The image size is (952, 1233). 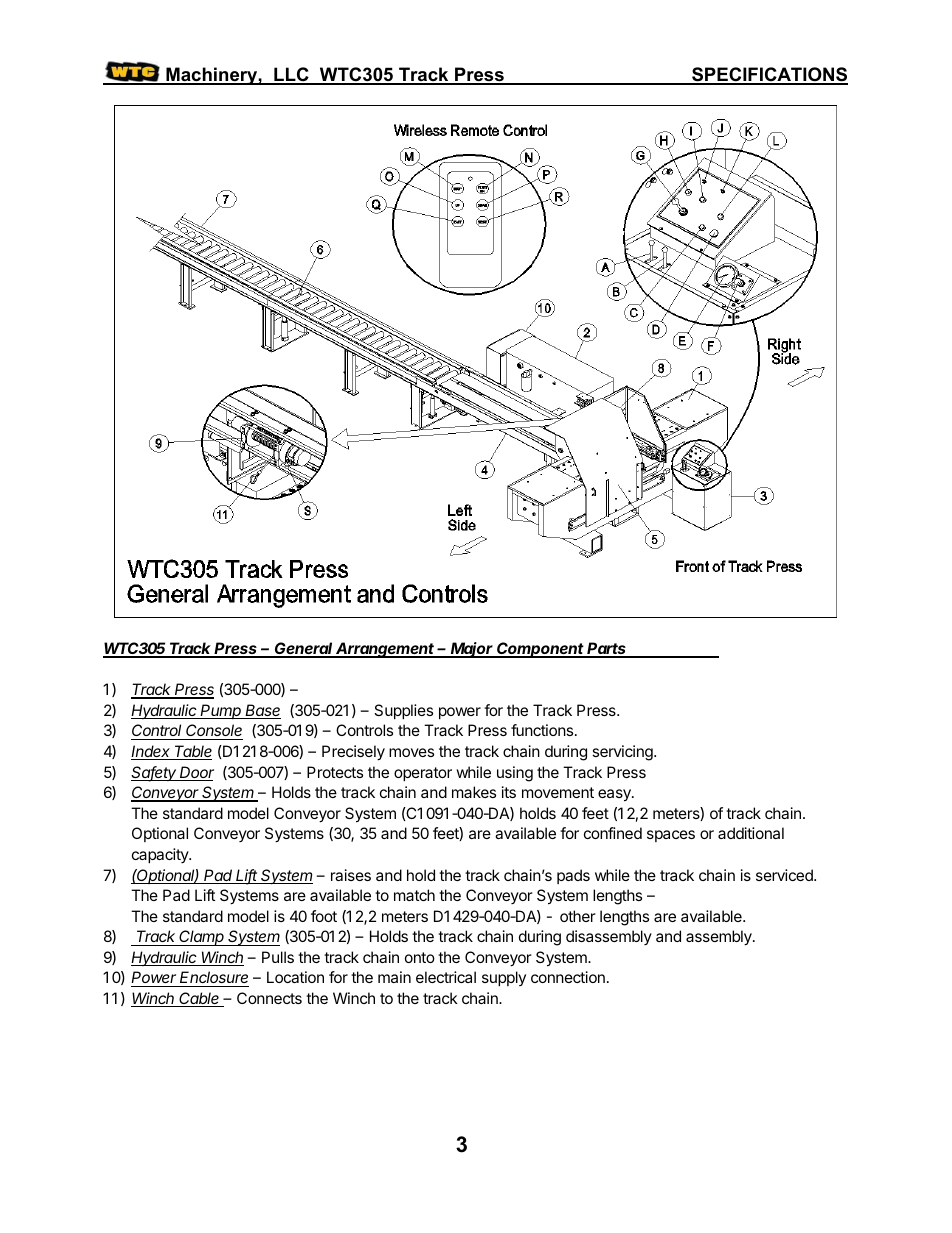 What do you see at coordinates (769, 75) in the screenshot?
I see `SPECIFICATIONS` at bounding box center [769, 75].
